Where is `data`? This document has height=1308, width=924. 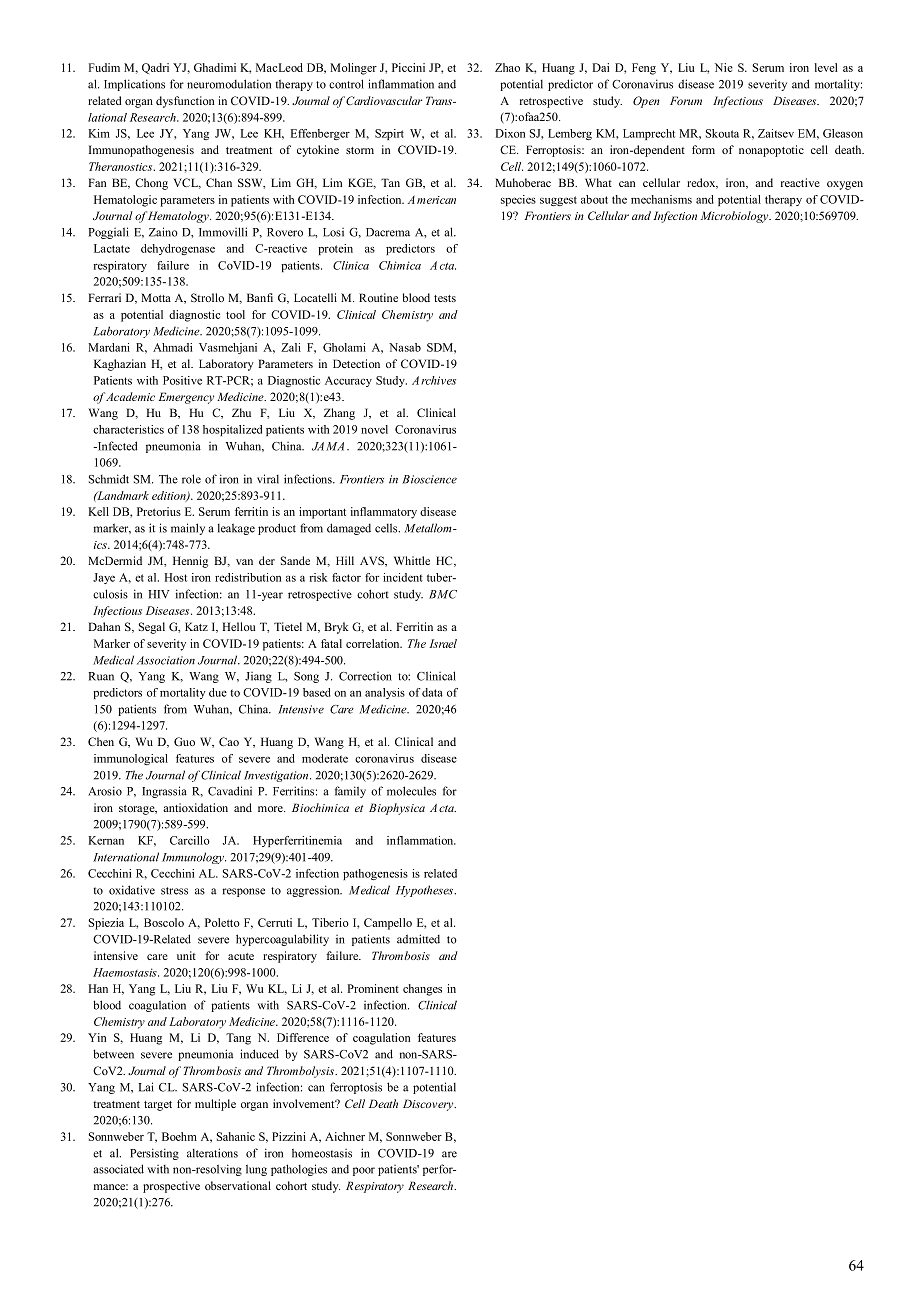 data is located at coordinates (432, 692).
